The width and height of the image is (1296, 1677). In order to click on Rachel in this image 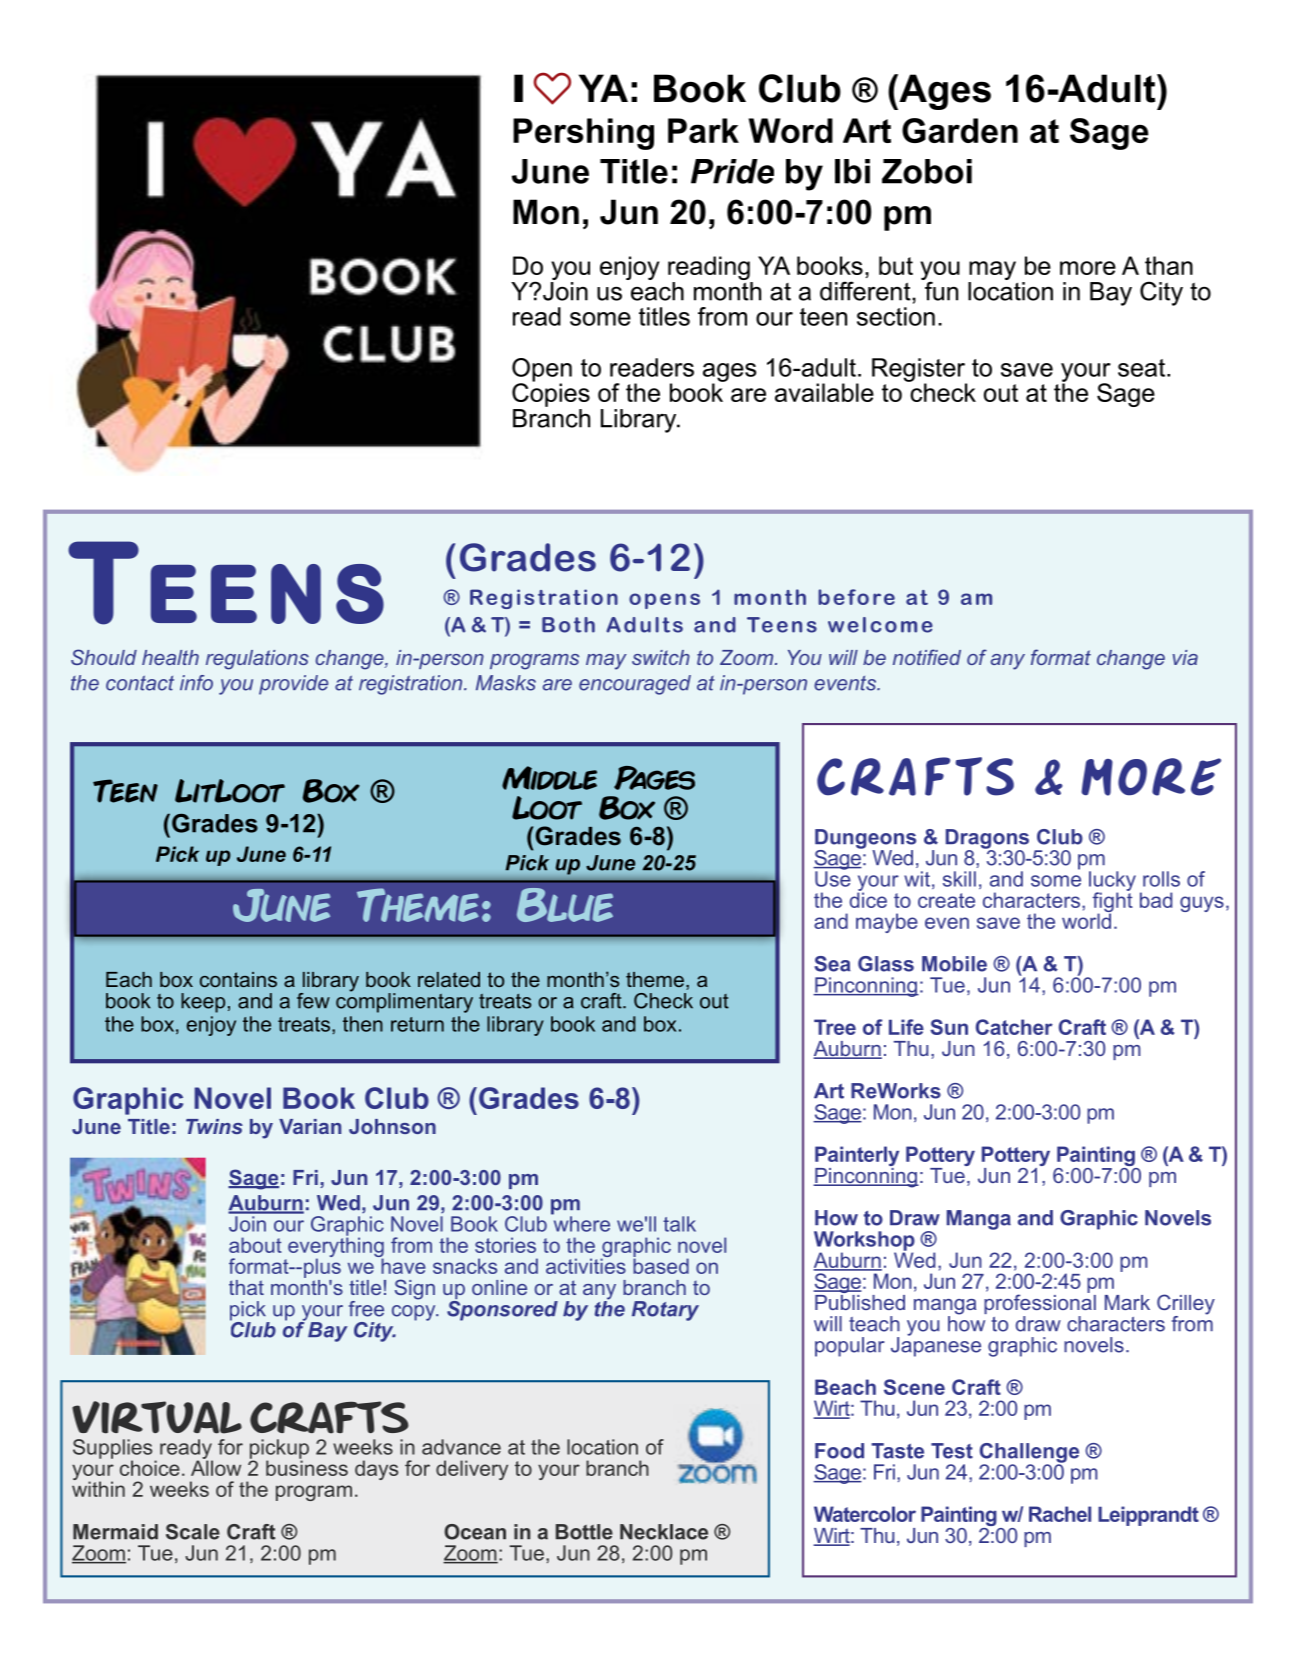, I will do `click(1060, 1514)`.
